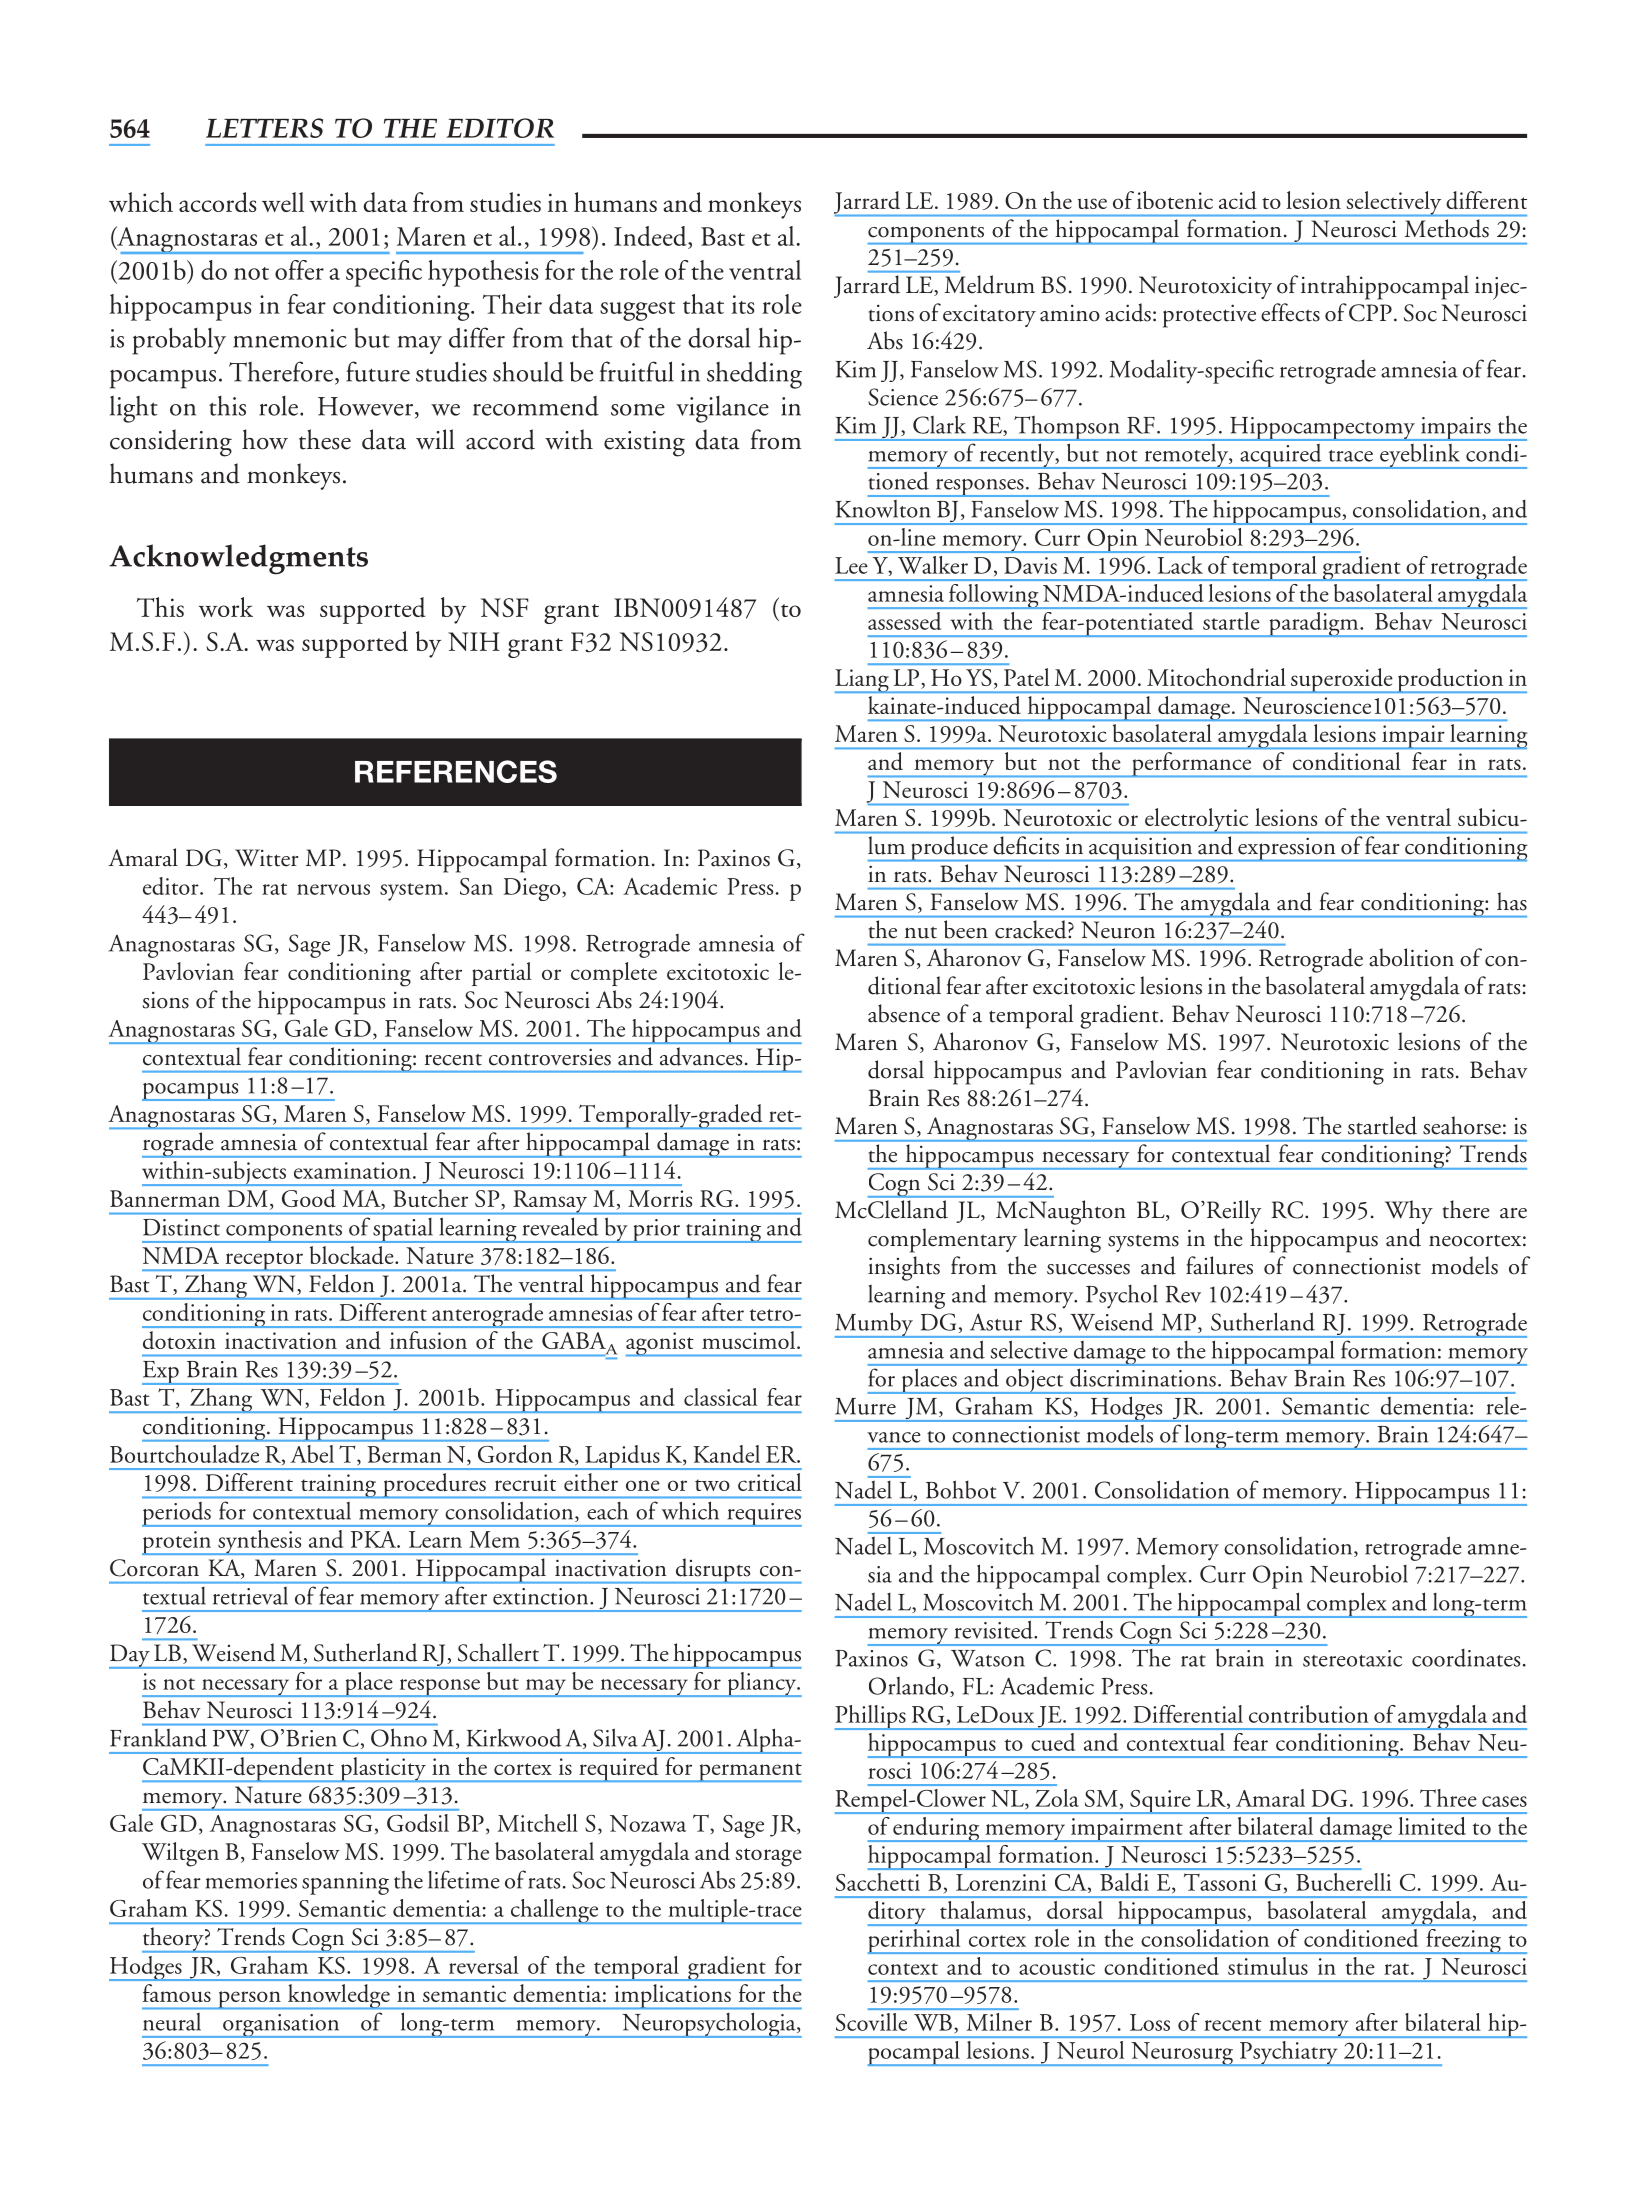 This screenshot has width=1638, height=2185. I want to click on seahorse, so click(1462, 1125).
